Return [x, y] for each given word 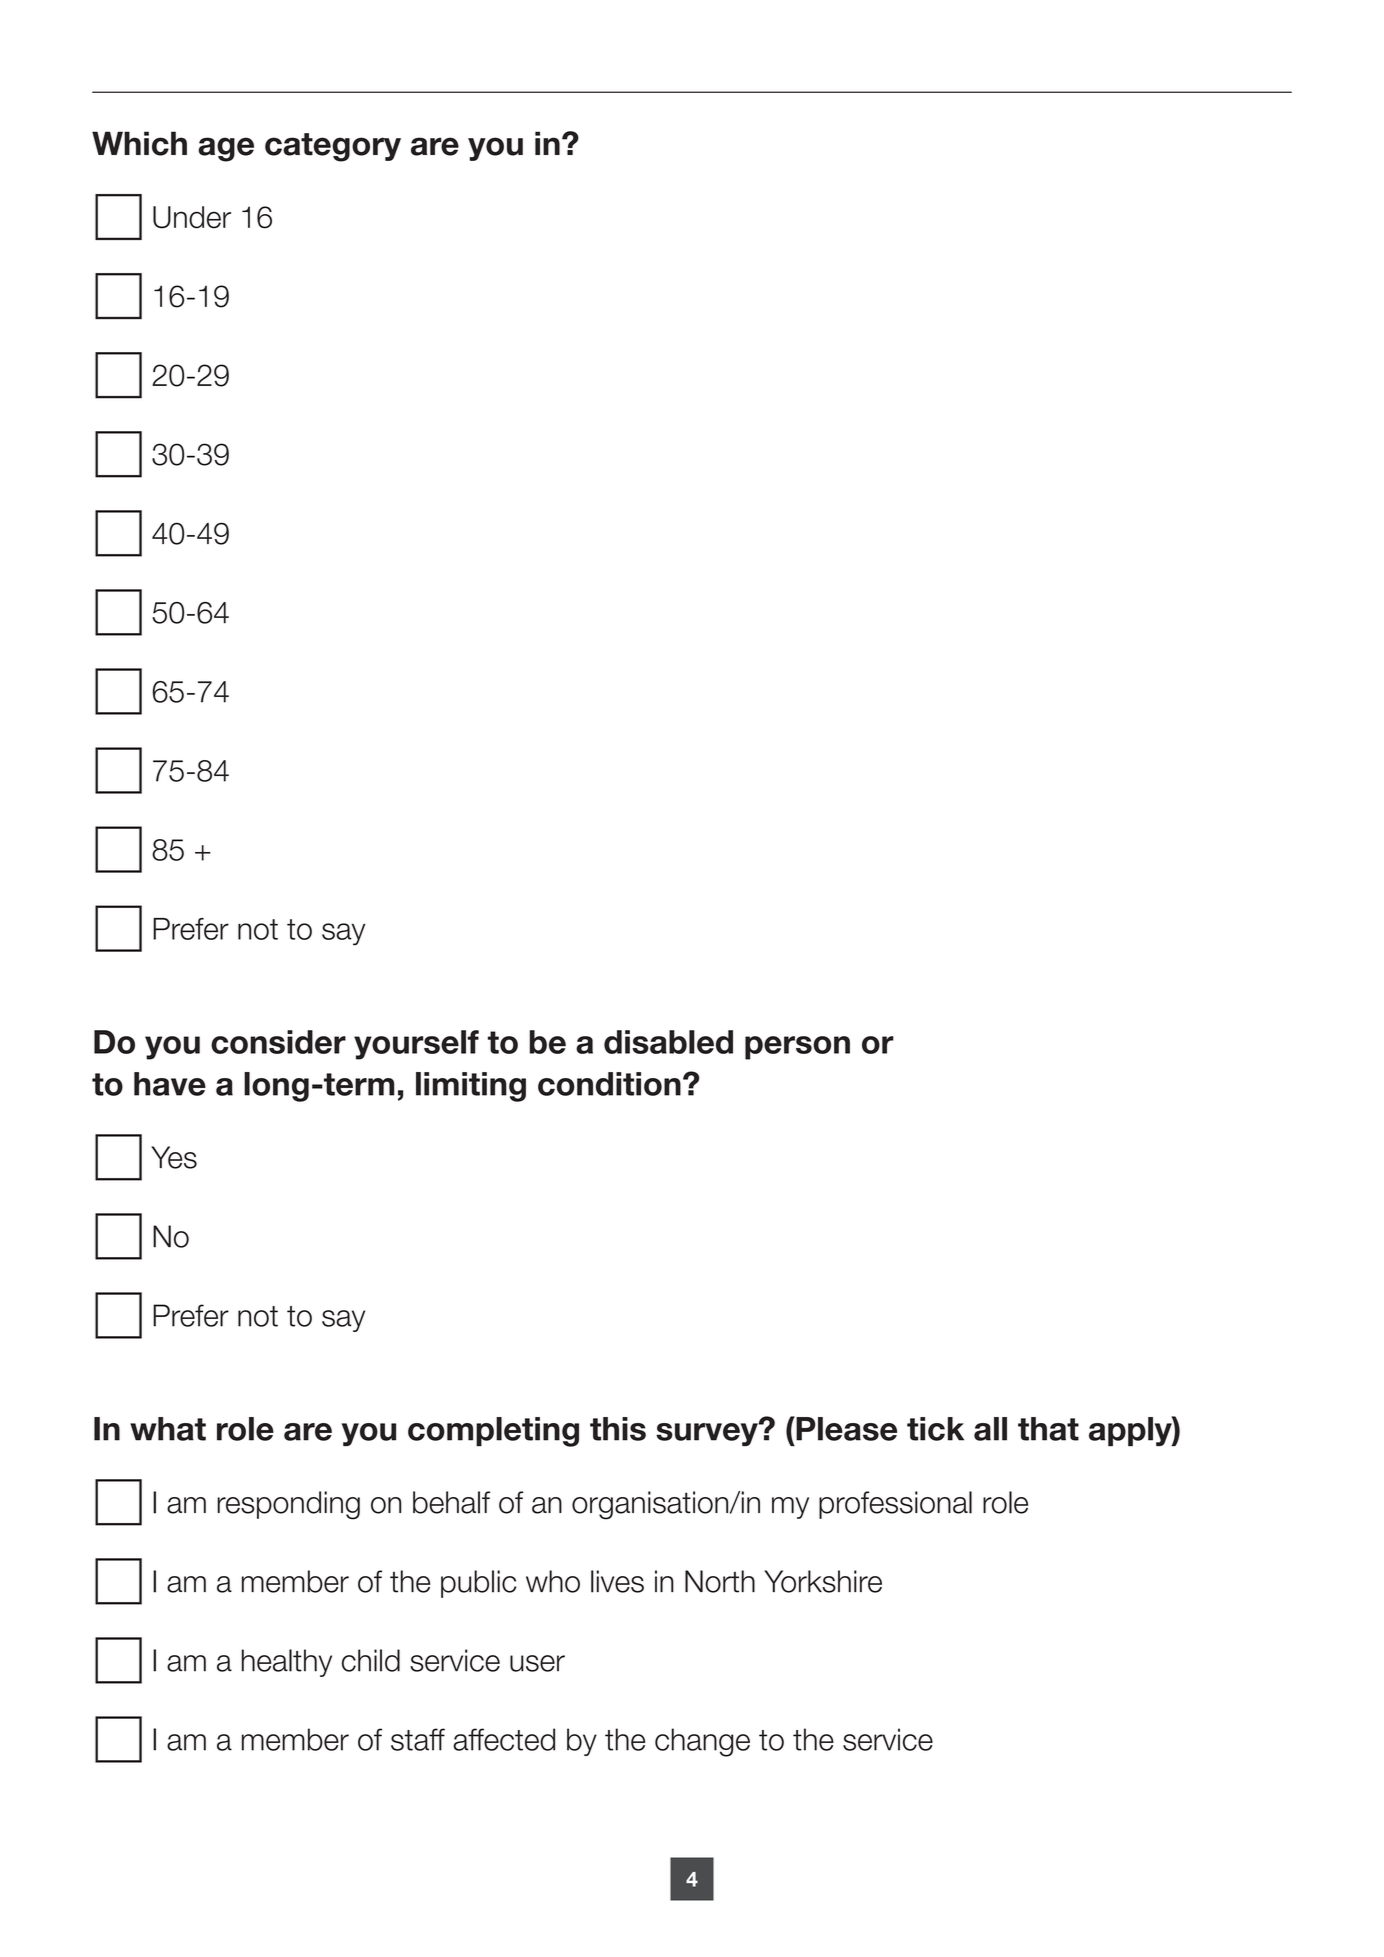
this [618, 1429]
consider [278, 1042]
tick [935, 1429]
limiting [471, 1087]
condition [609, 1084]
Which [139, 143]
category [333, 147]
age [226, 149]
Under [192, 217]
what [168, 1429]
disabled [668, 1042]
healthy [287, 1663]
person [797, 1048]
